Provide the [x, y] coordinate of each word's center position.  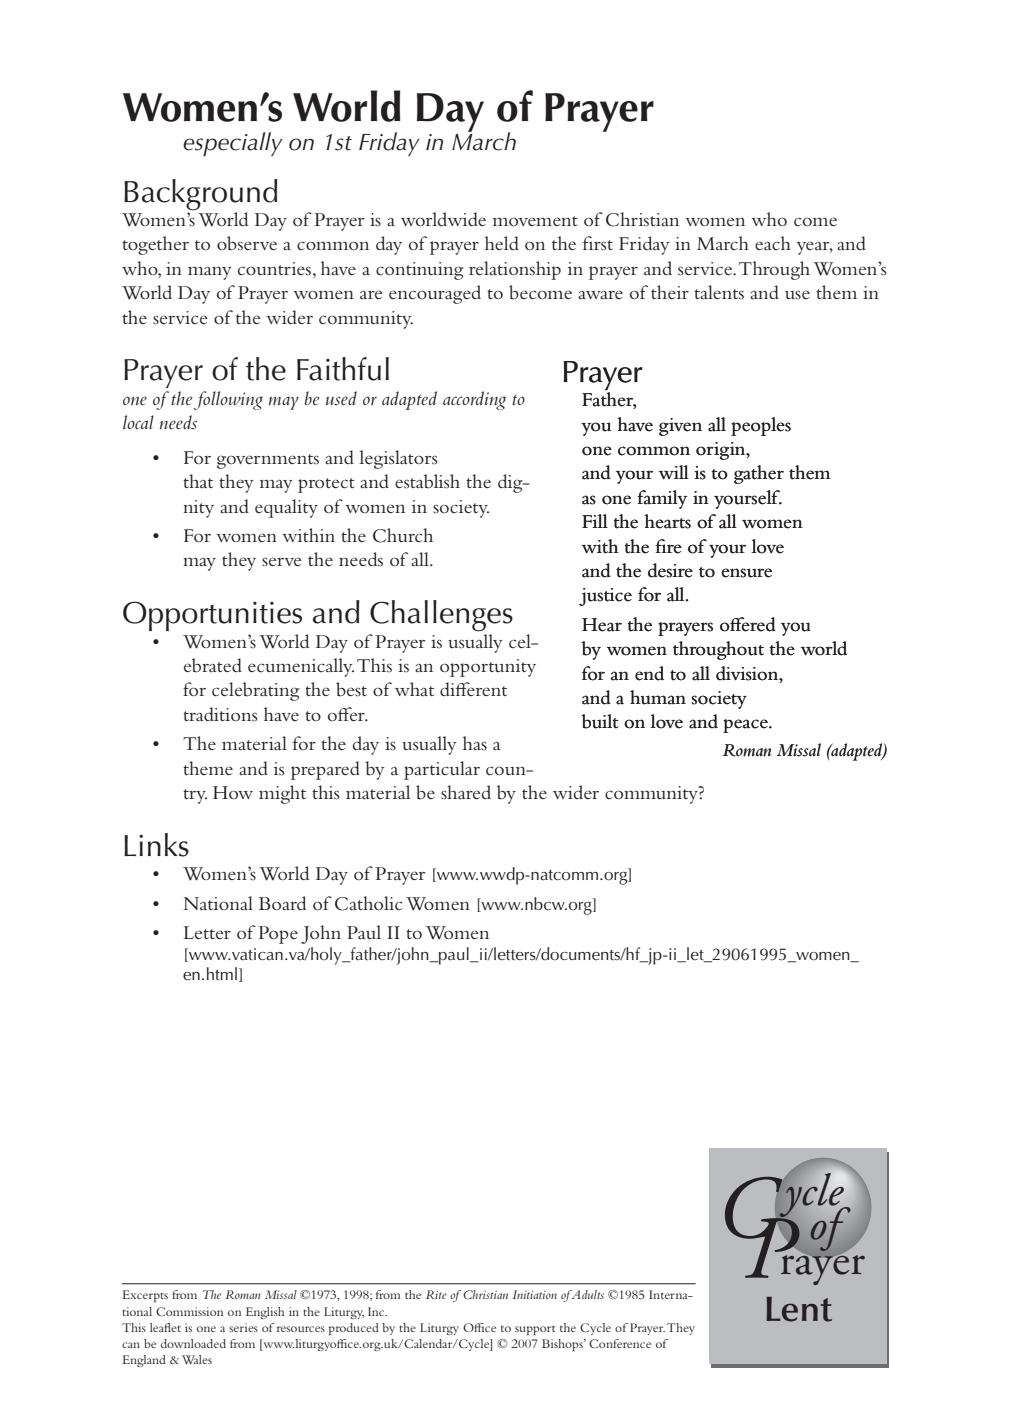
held [502, 243]
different [473, 689]
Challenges [441, 616]
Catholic [368, 903]
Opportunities [212, 616]
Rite [436, 1294]
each [773, 243]
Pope [278, 935]
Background [201, 195]
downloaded [193, 1343]
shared [466, 792]
